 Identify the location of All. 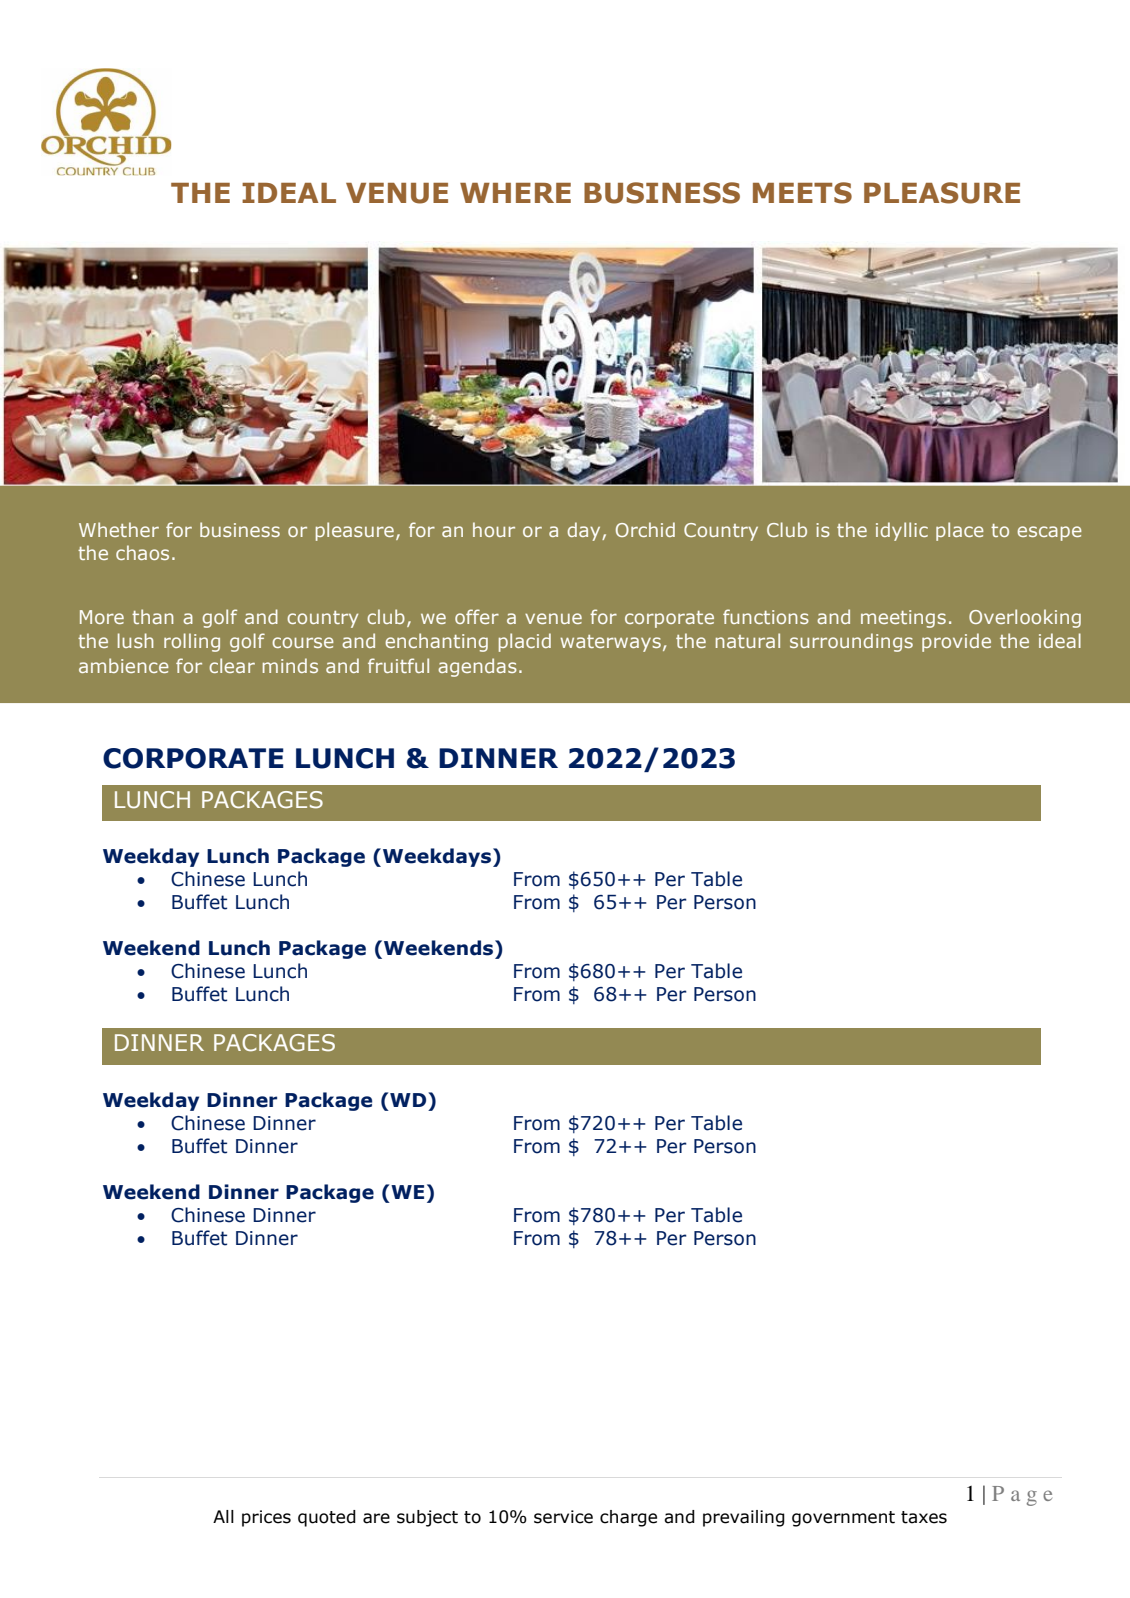
(223, 1516).
